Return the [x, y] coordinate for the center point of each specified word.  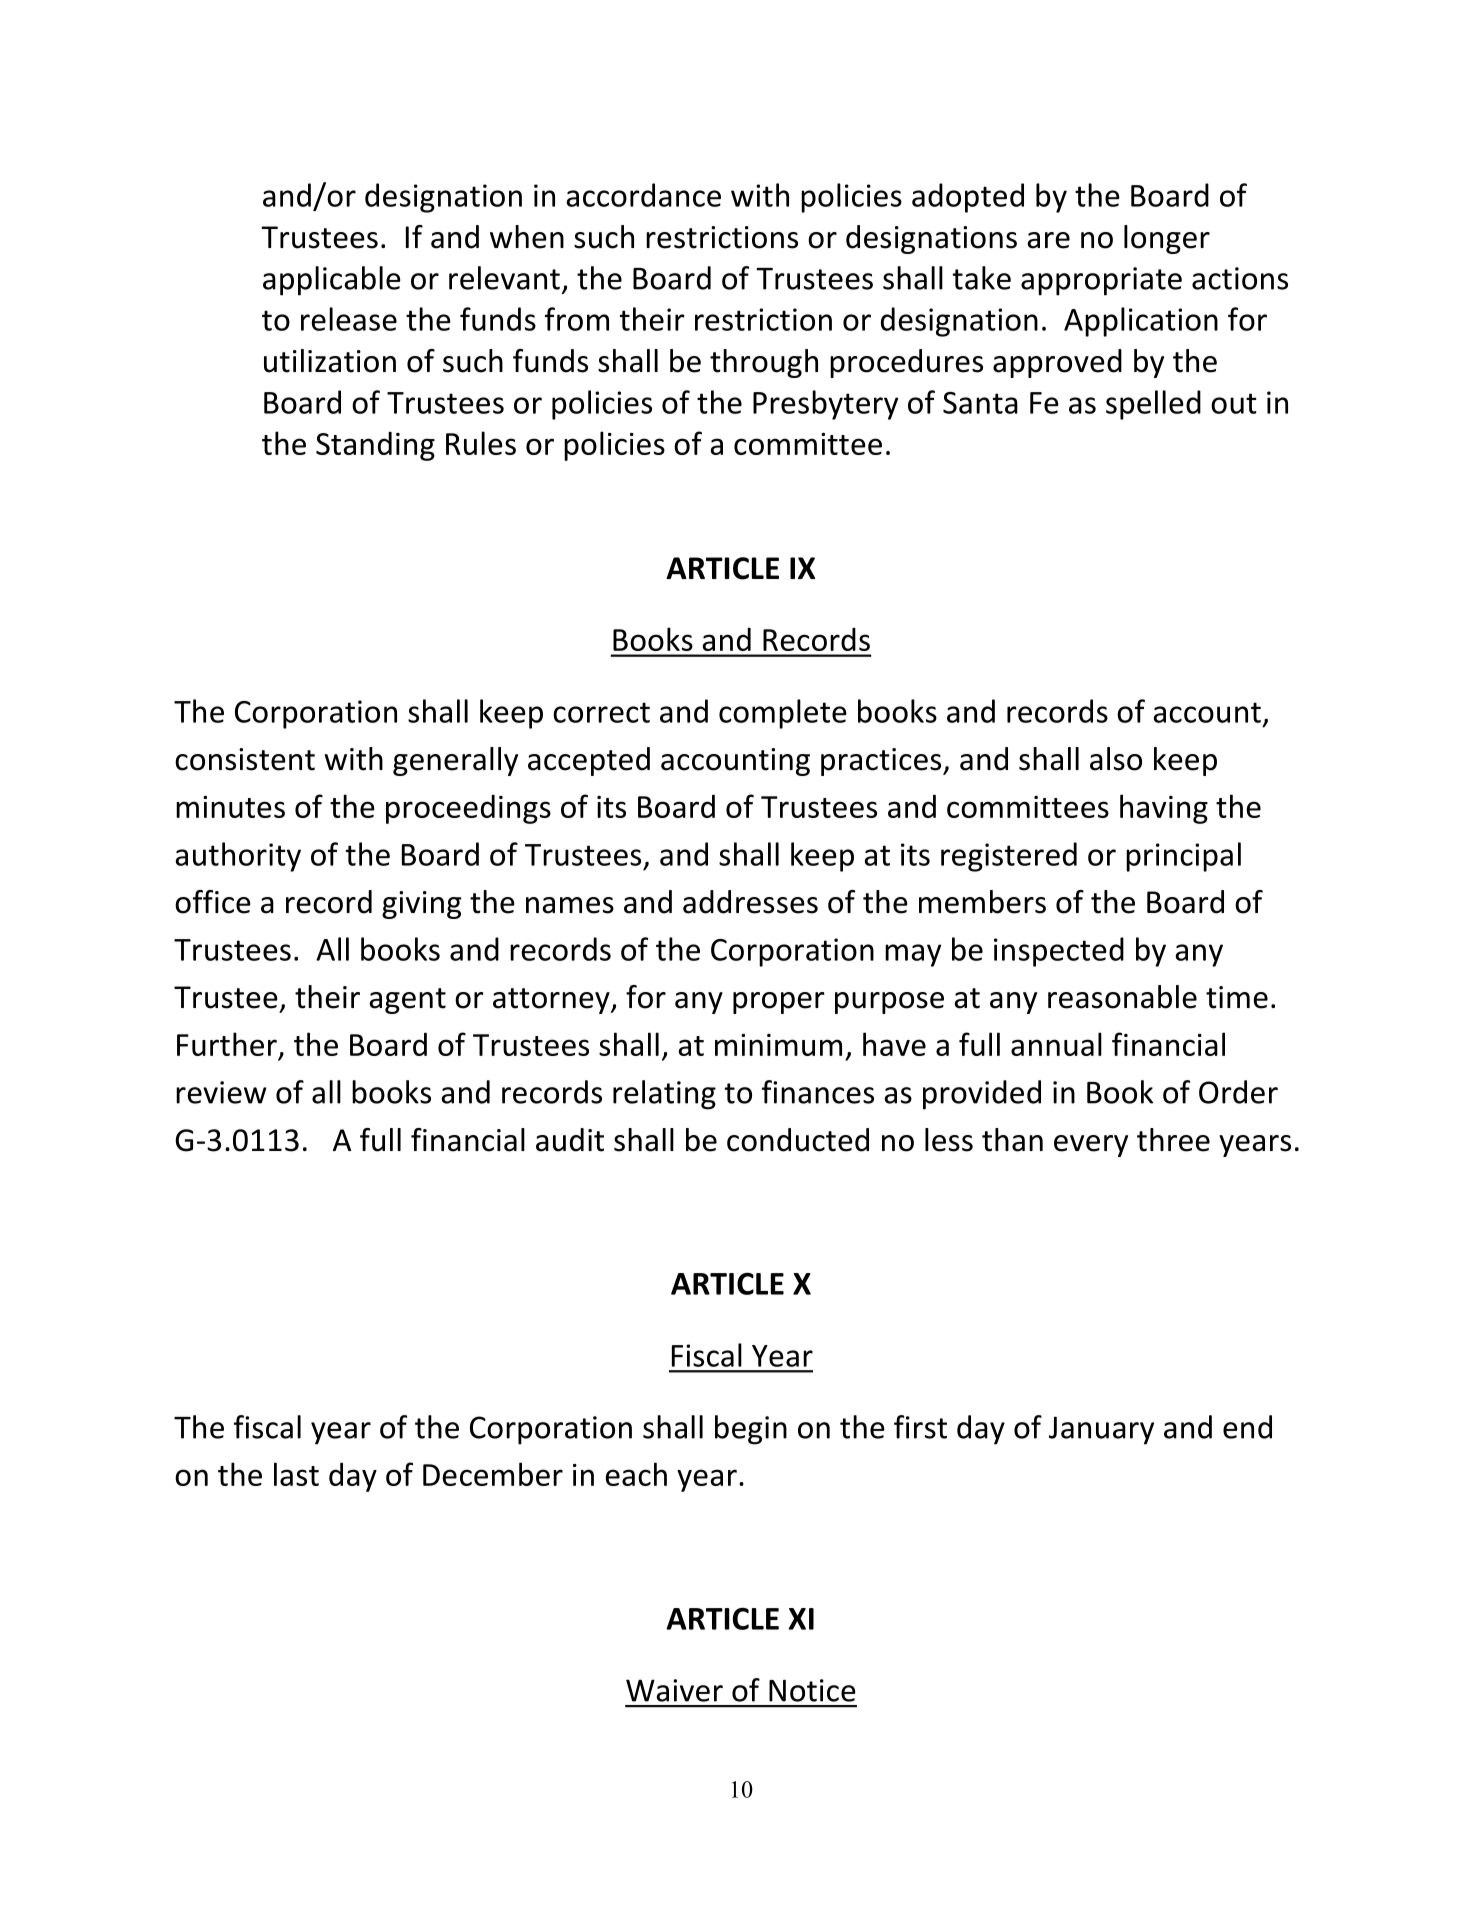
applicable [332, 281]
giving [422, 905]
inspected [1059, 952]
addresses [750, 902]
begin [751, 1430]
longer [1167, 239]
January [1101, 1430]
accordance [643, 195]
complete [783, 714]
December [493, 1474]
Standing [375, 446]
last [296, 1474]
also [1116, 759]
